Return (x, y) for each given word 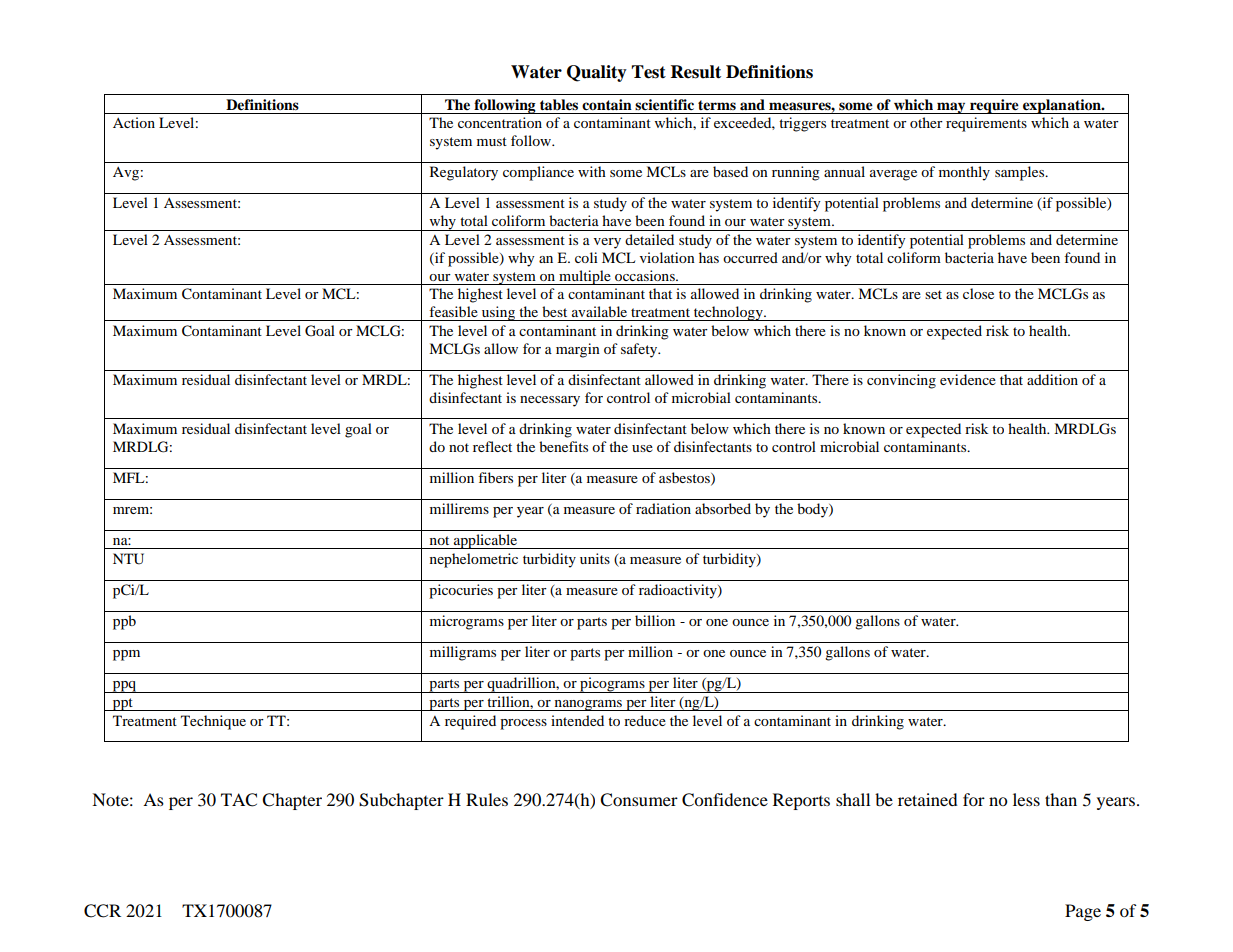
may (951, 108)
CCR (102, 911)
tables (559, 105)
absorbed (723, 508)
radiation (663, 508)
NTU (128, 559)
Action (134, 122)
